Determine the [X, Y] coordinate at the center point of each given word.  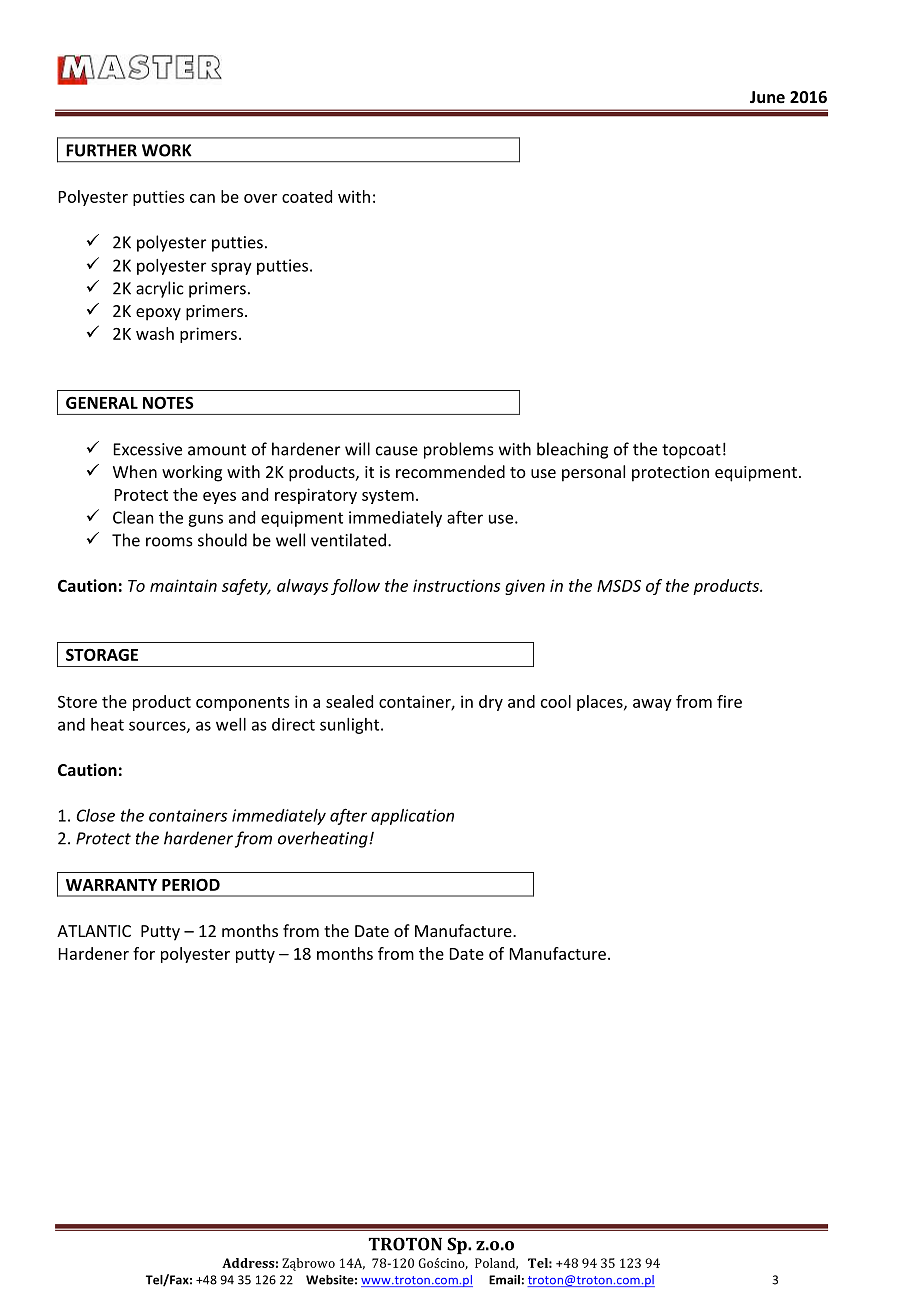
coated [307, 196]
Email [504, 1280]
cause [397, 451]
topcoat [691, 451]
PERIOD [191, 884]
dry [491, 703]
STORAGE [102, 654]
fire [729, 701]
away [652, 705]
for [144, 953]
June [767, 97]
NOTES [168, 402]
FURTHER [101, 150]
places [601, 703]
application [412, 817]
